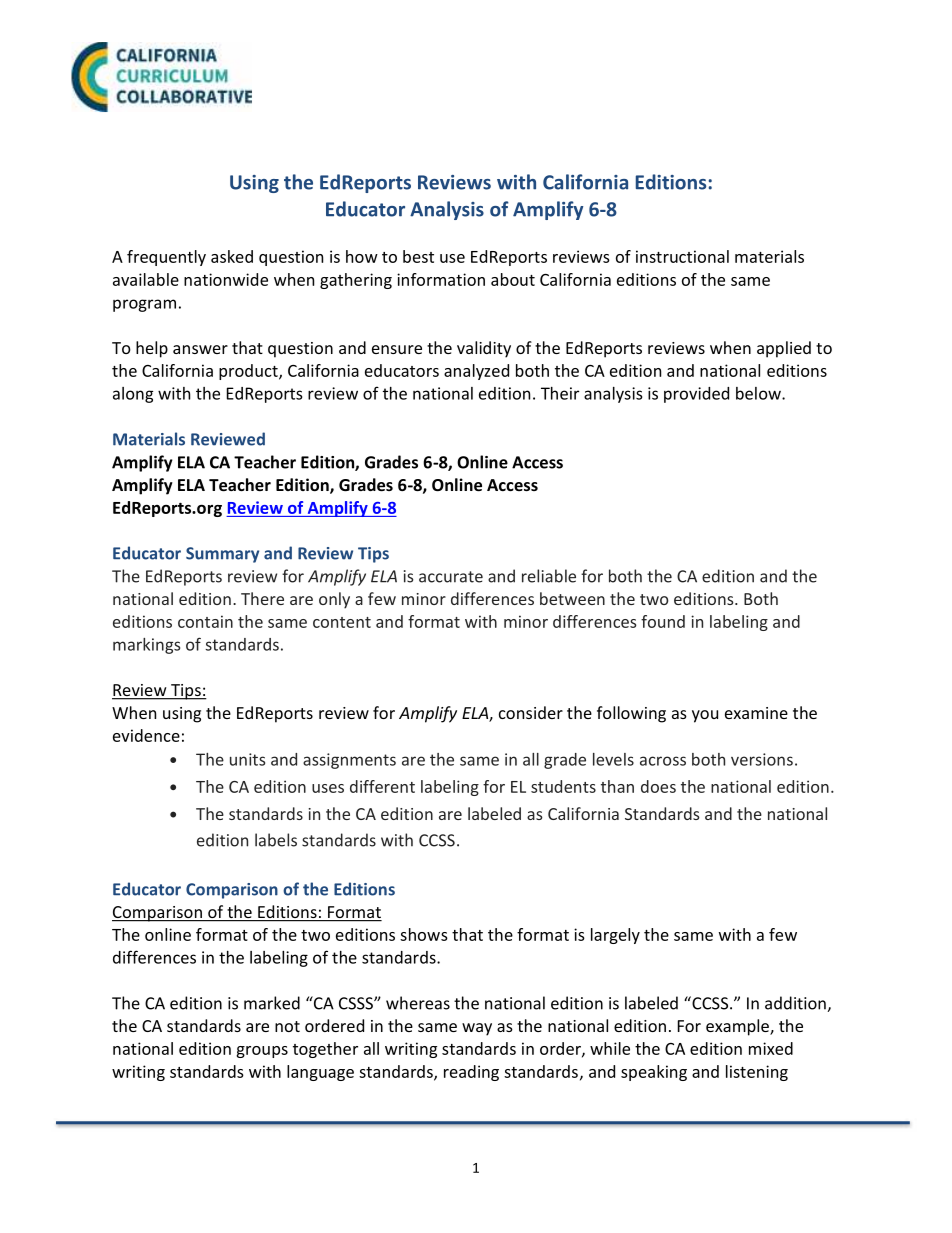 The width and height of the screenshot is (952, 1233). I want to click on you, so click(705, 716).
